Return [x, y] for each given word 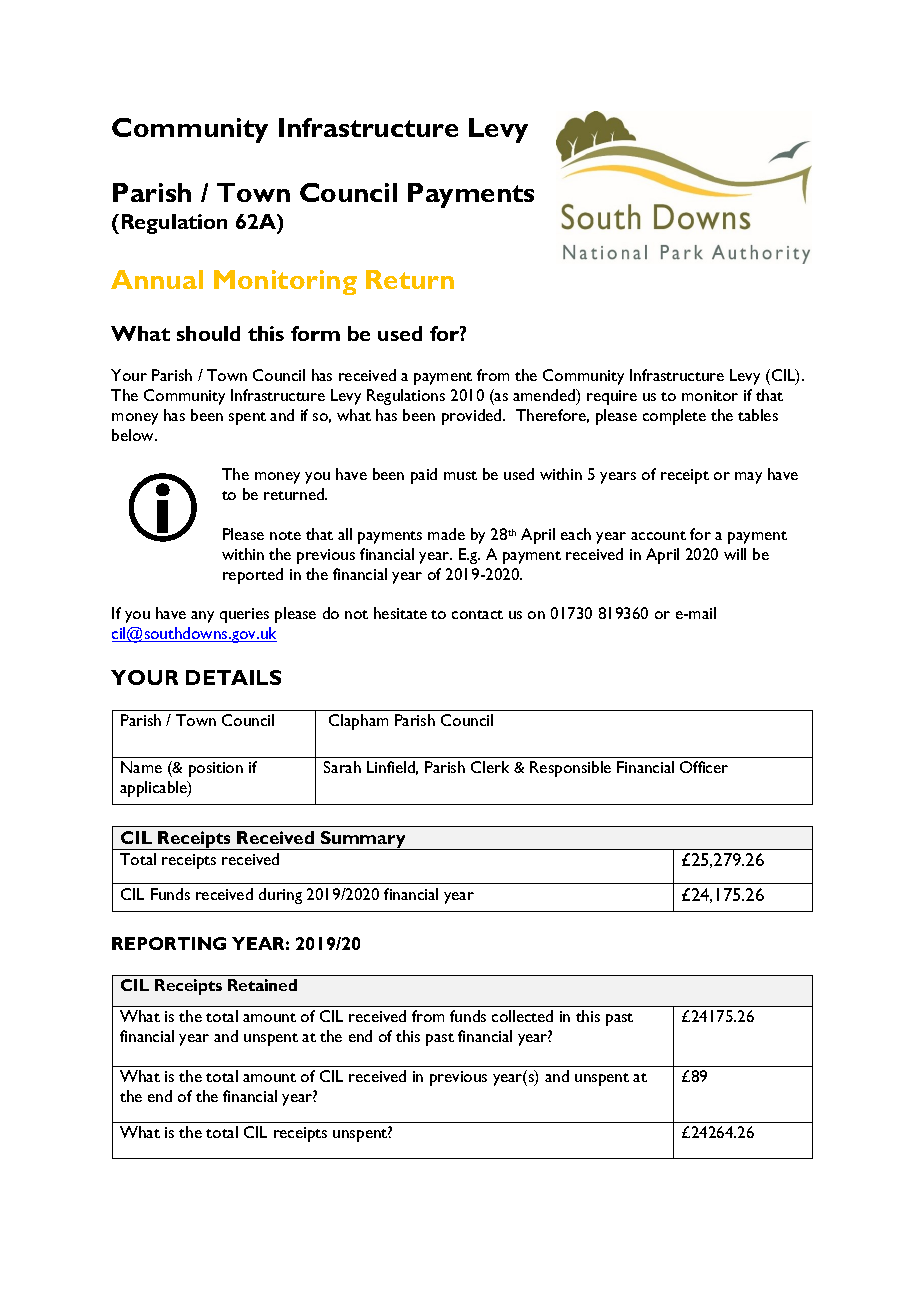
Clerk [490, 767]
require [612, 397]
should [208, 333]
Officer [704, 767]
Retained [262, 985]
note [285, 535]
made [446, 534]
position [216, 769]
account [658, 535]
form [315, 333]
